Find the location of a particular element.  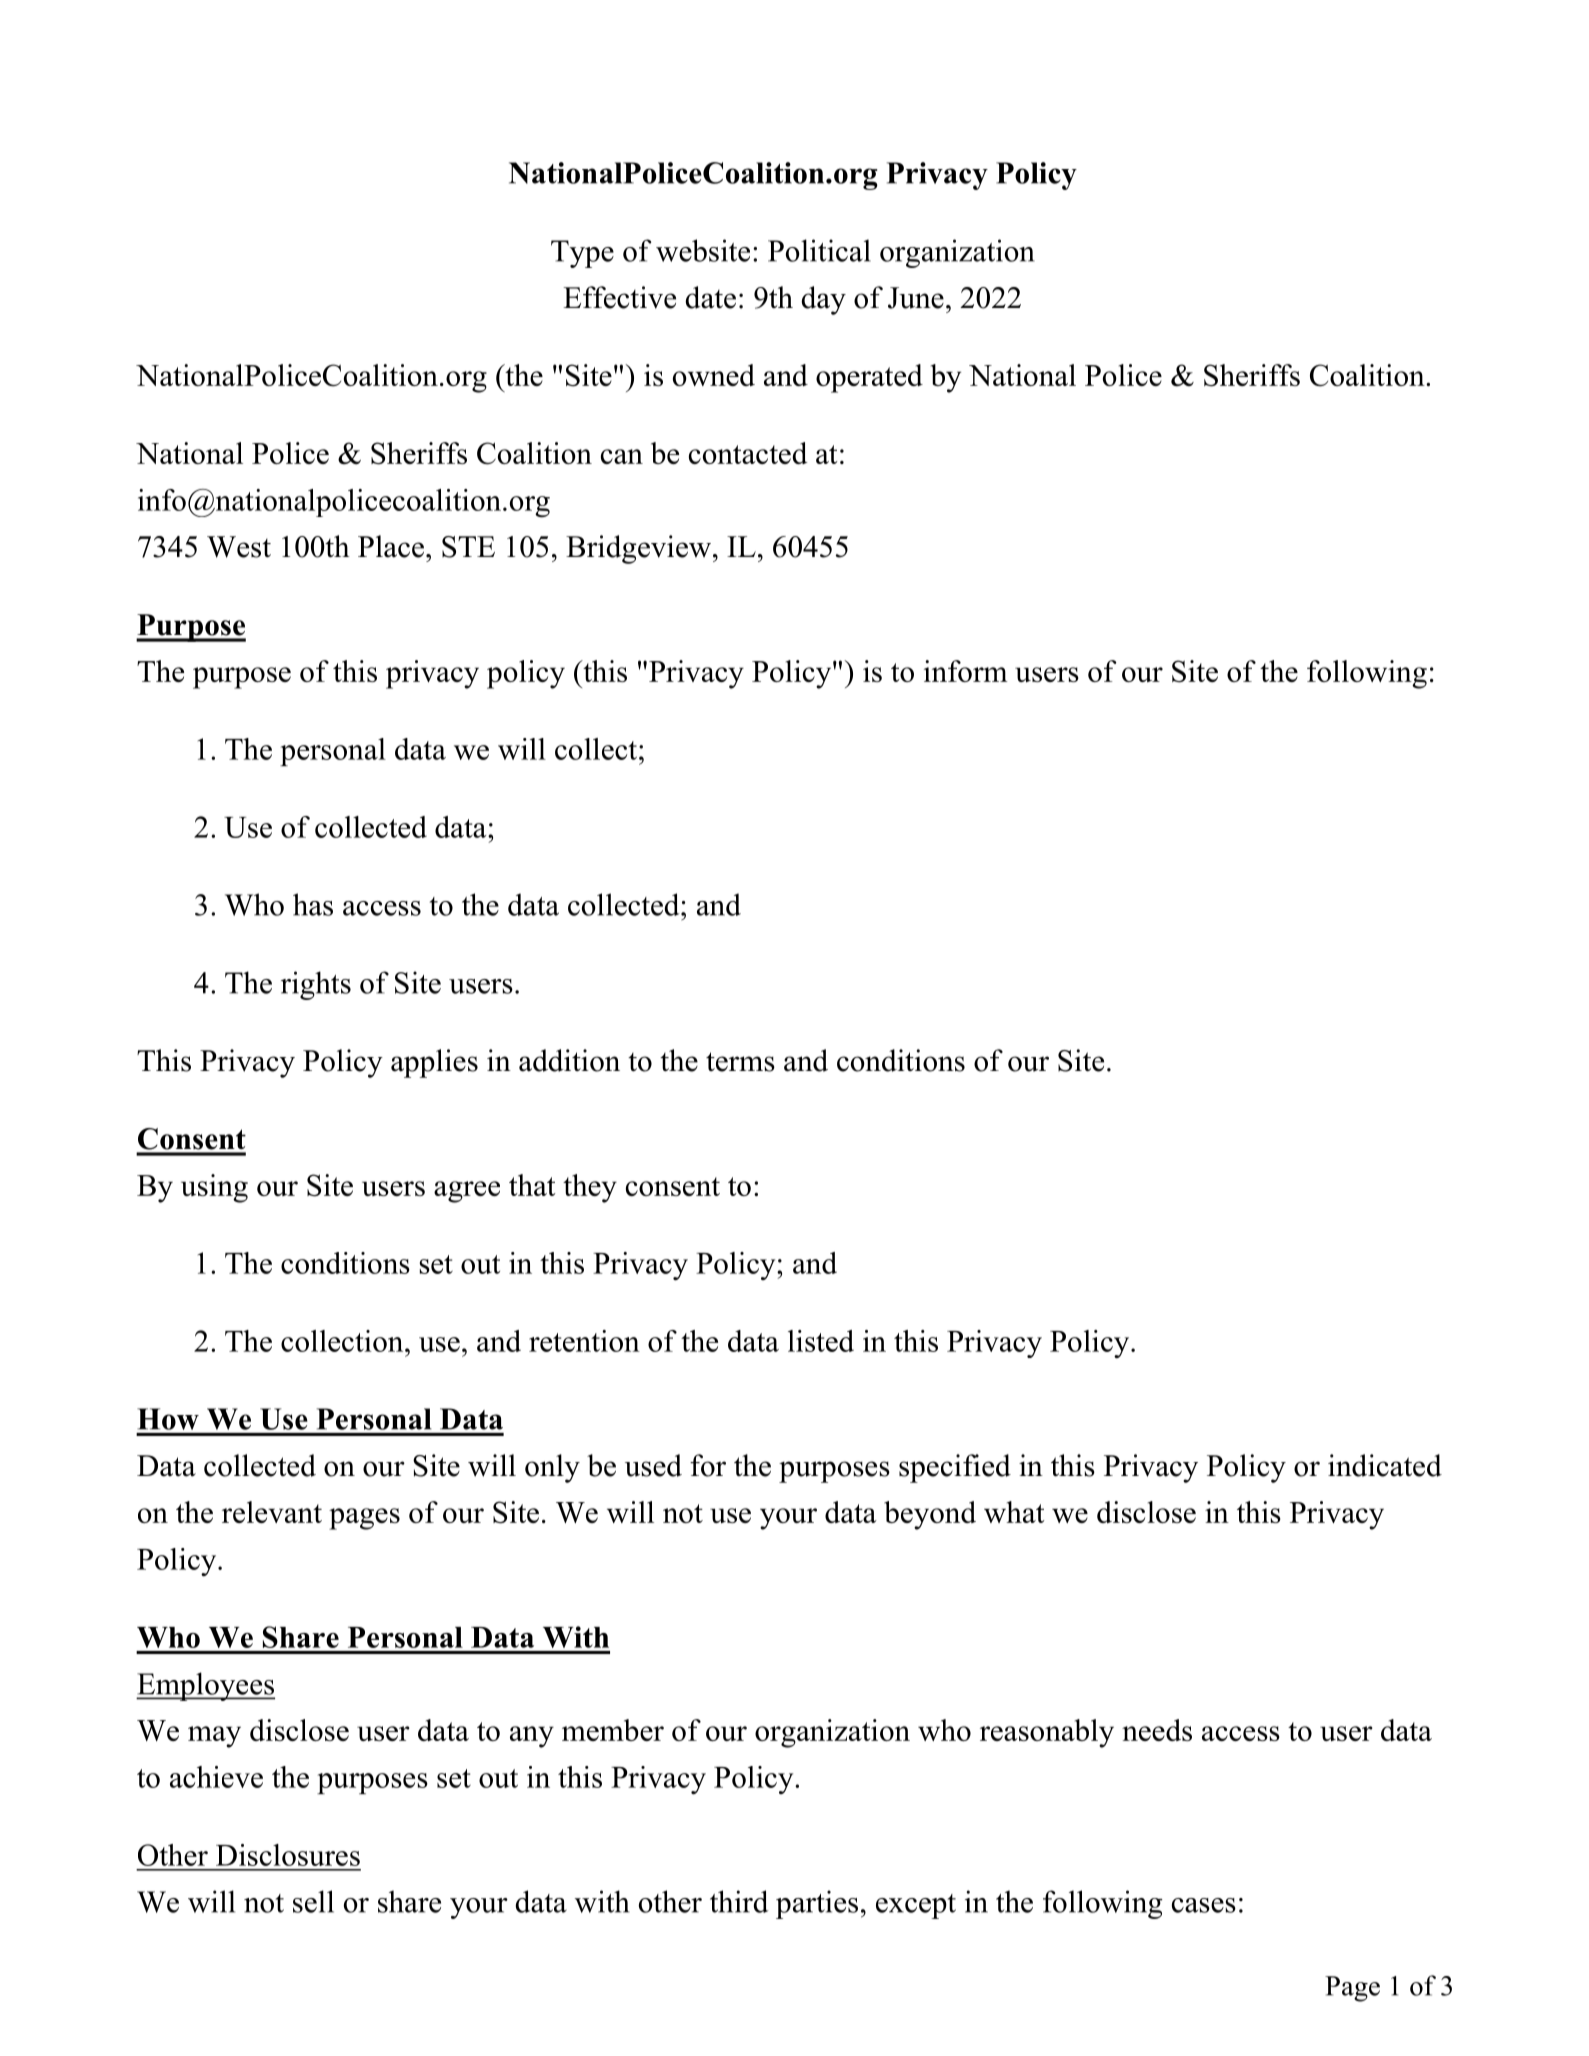

Disclosures is located at coordinates (288, 1855).
